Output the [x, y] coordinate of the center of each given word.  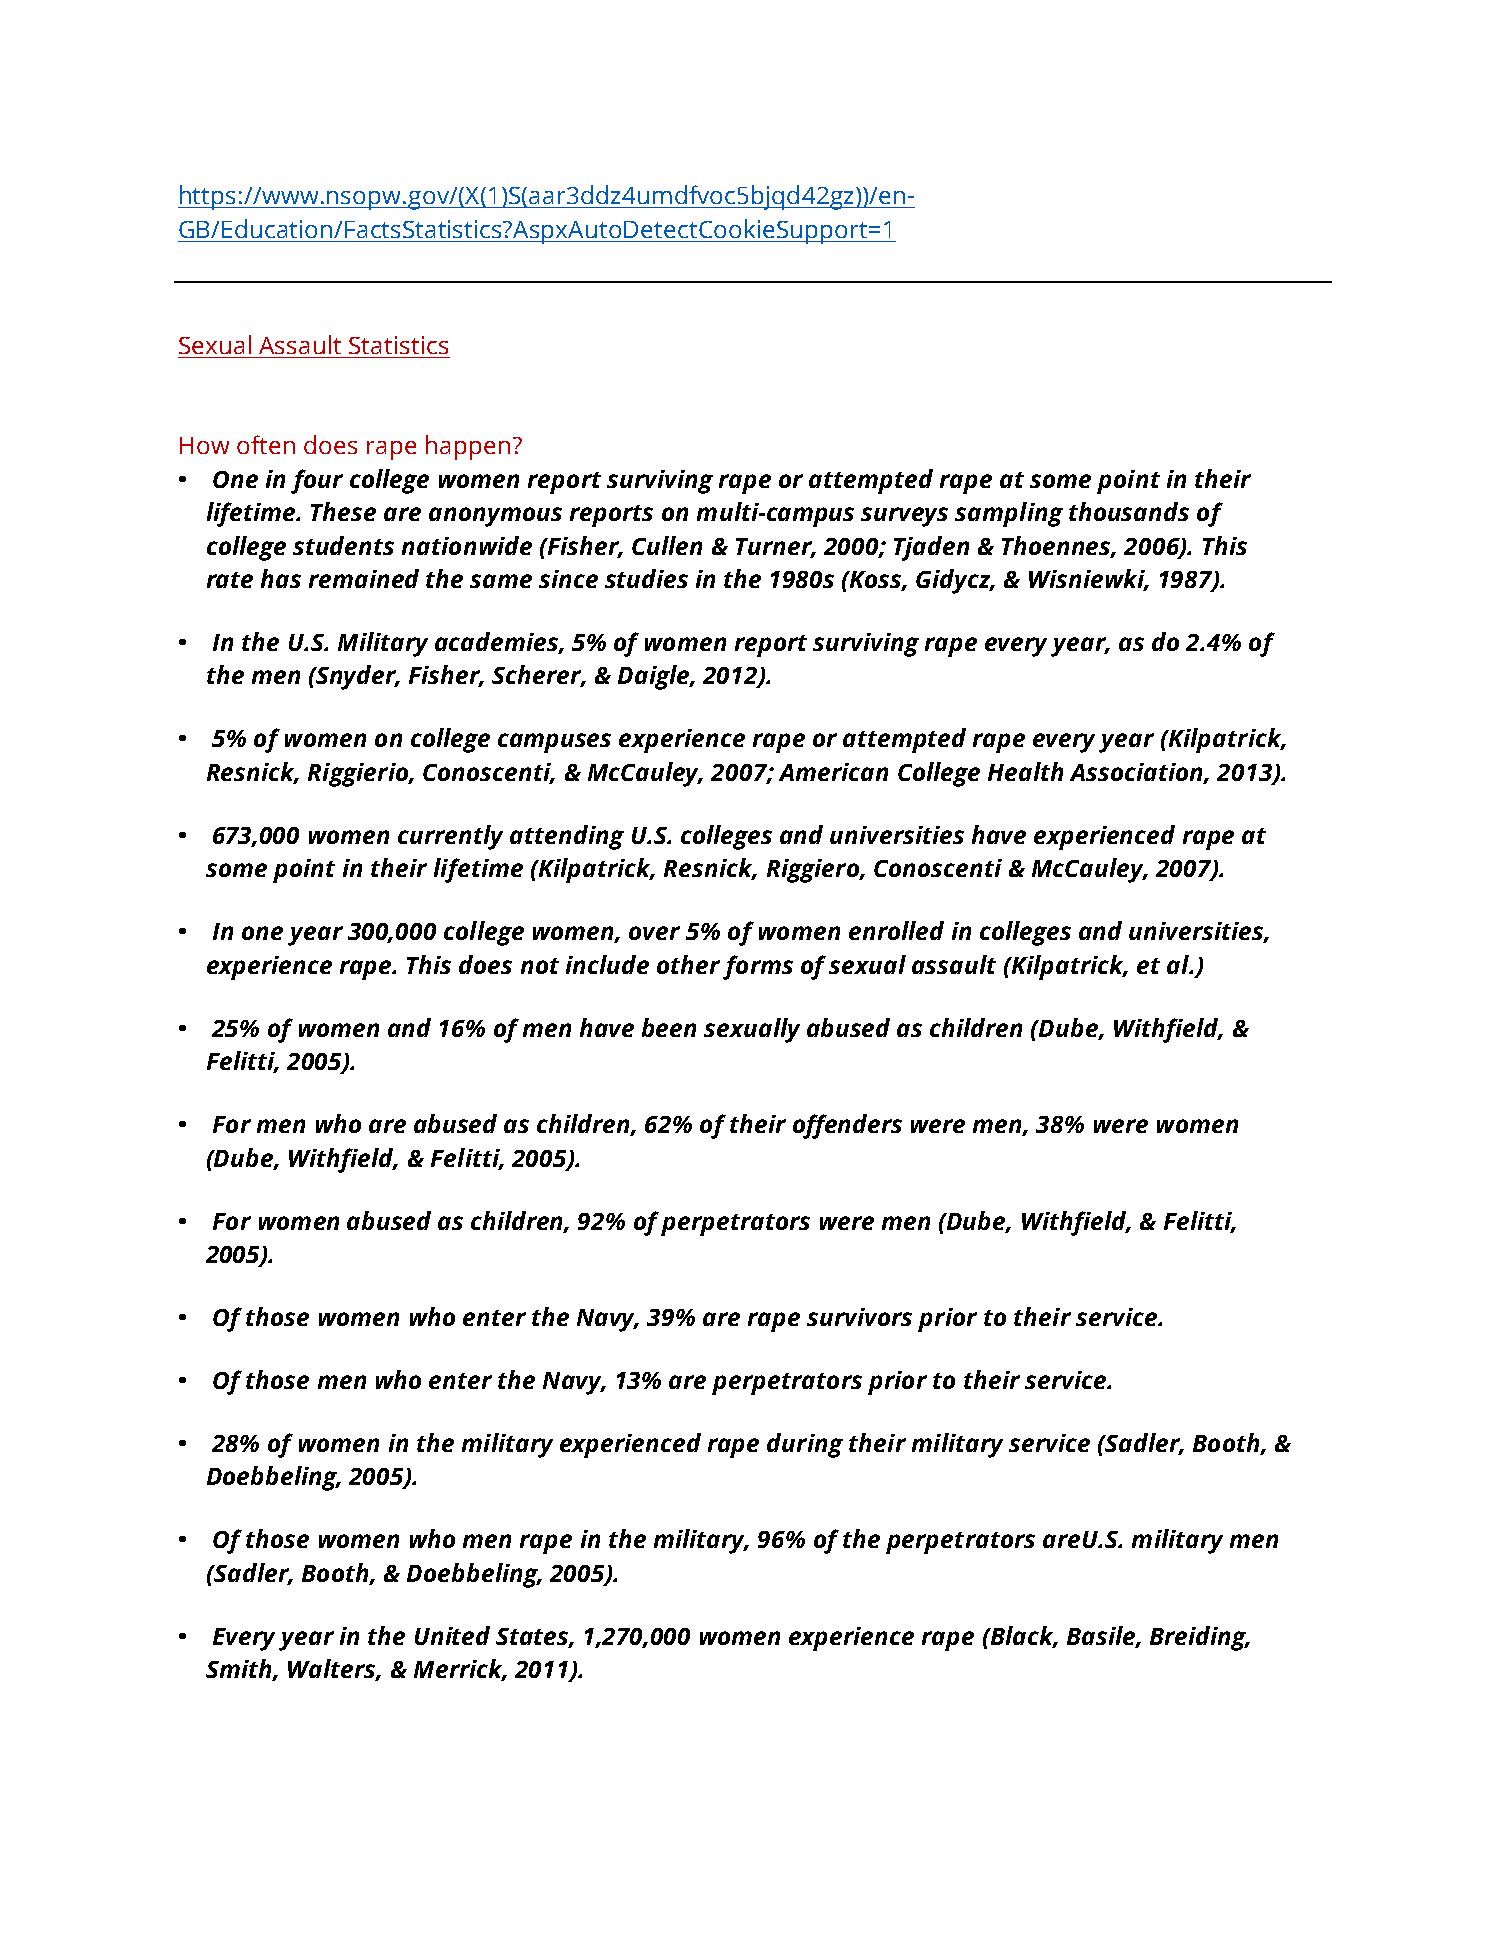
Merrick [460, 1670]
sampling [1009, 514]
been [669, 1027]
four [317, 481]
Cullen [667, 545]
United [452, 1635]
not [540, 966]
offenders [847, 1126]
